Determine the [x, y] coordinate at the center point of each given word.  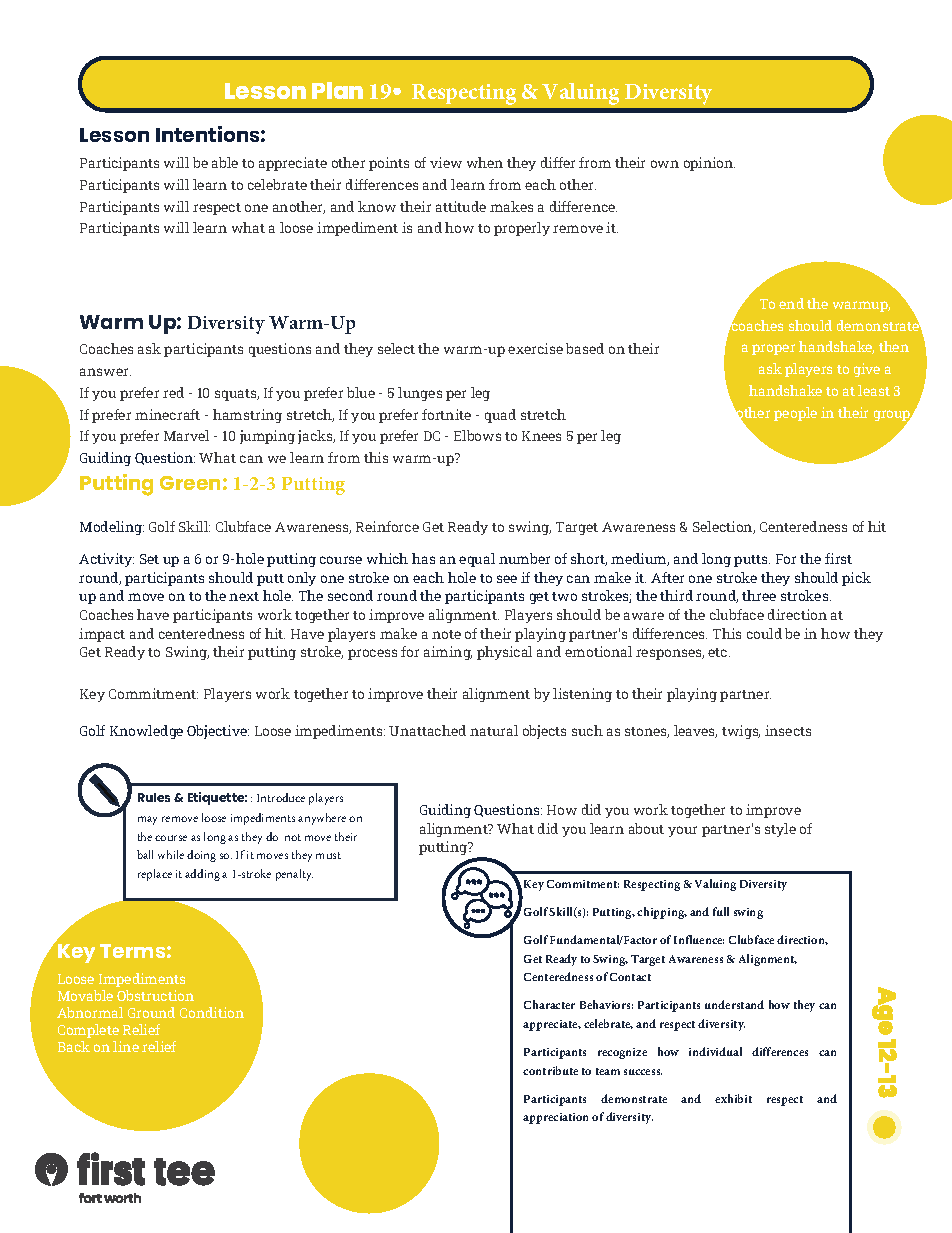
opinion [709, 164]
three [759, 595]
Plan [337, 90]
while [171, 854]
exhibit [733, 1098]
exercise [535, 348]
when [485, 162]
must [328, 855]
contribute [550, 1070]
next [244, 596]
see [507, 579]
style [780, 830]
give [867, 370]
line [126, 1046]
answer [105, 372]
